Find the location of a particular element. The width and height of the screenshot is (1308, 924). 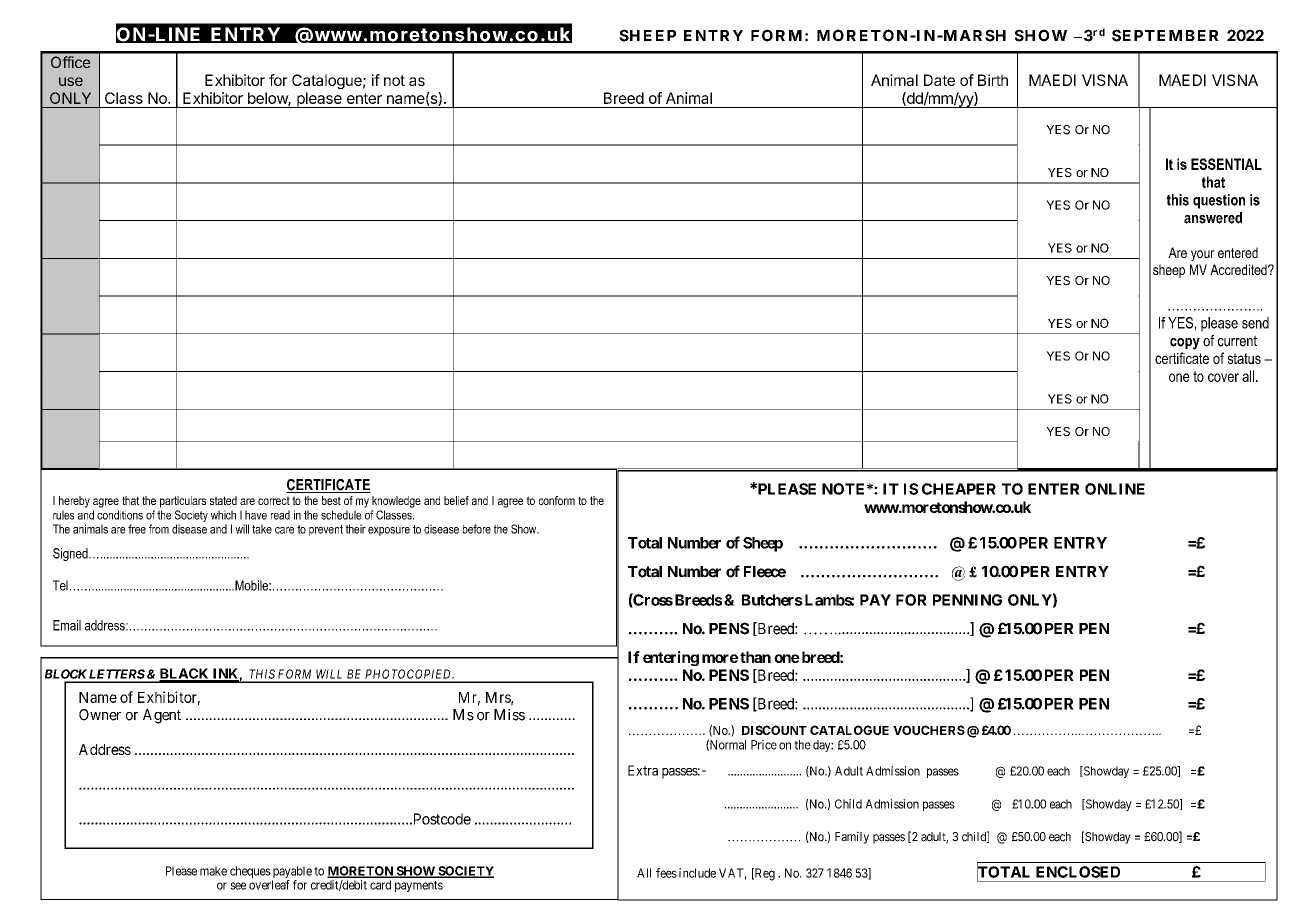

stated is located at coordinates (223, 500).
